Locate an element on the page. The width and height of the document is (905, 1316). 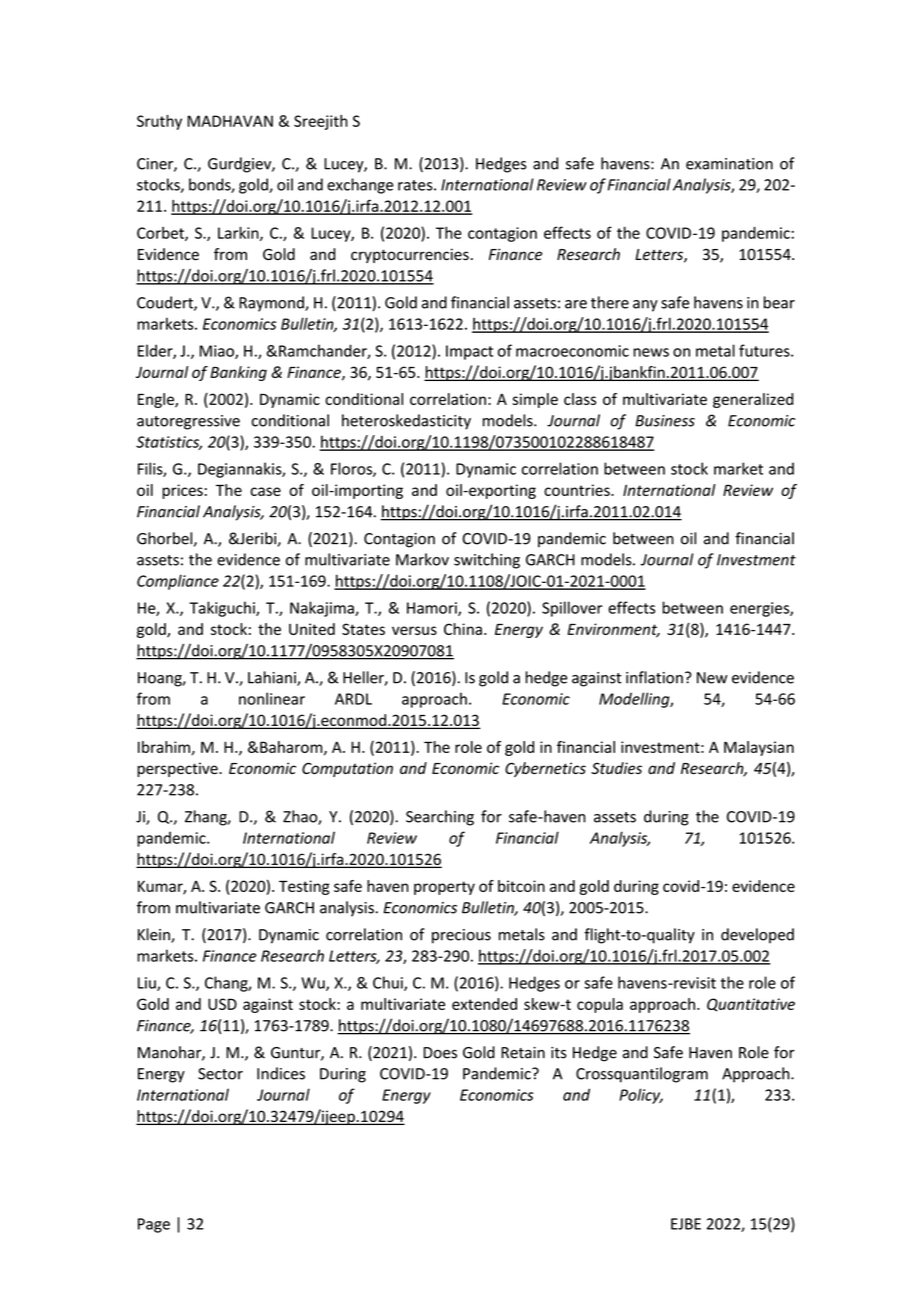
nonlinear is located at coordinates (272, 698).
